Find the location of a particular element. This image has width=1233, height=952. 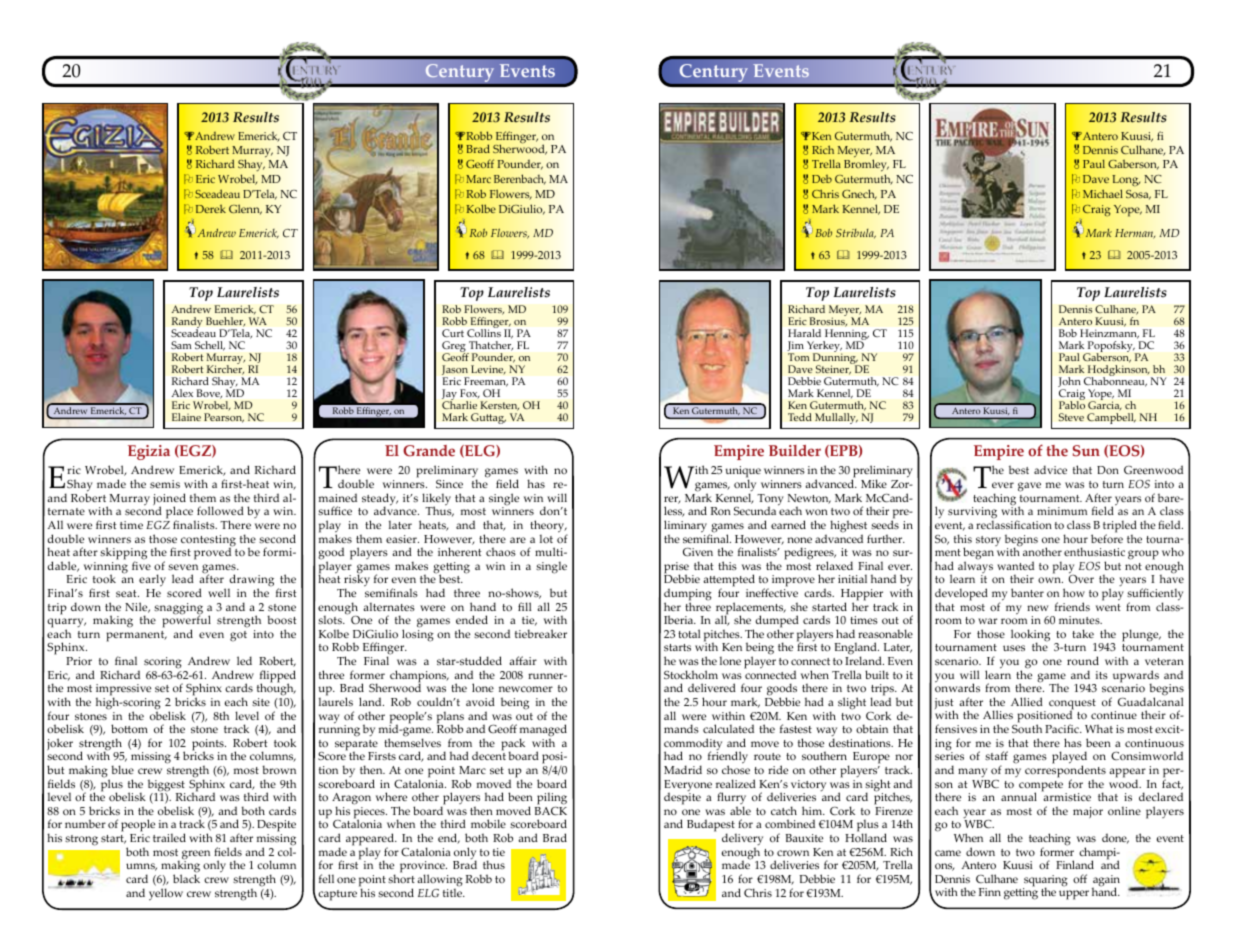

story is located at coordinates (988, 541).
